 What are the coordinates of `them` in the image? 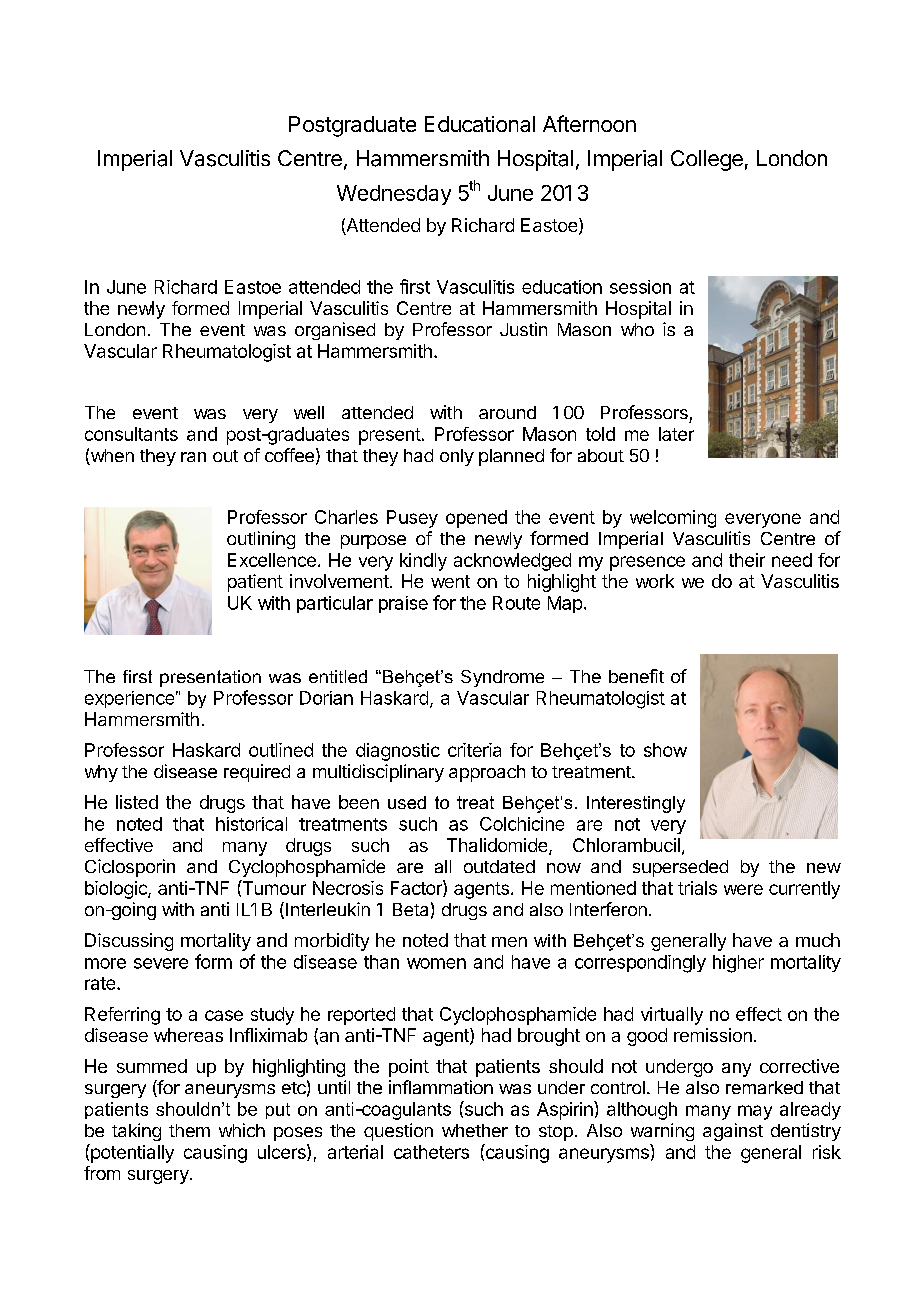 It's located at (189, 1130).
